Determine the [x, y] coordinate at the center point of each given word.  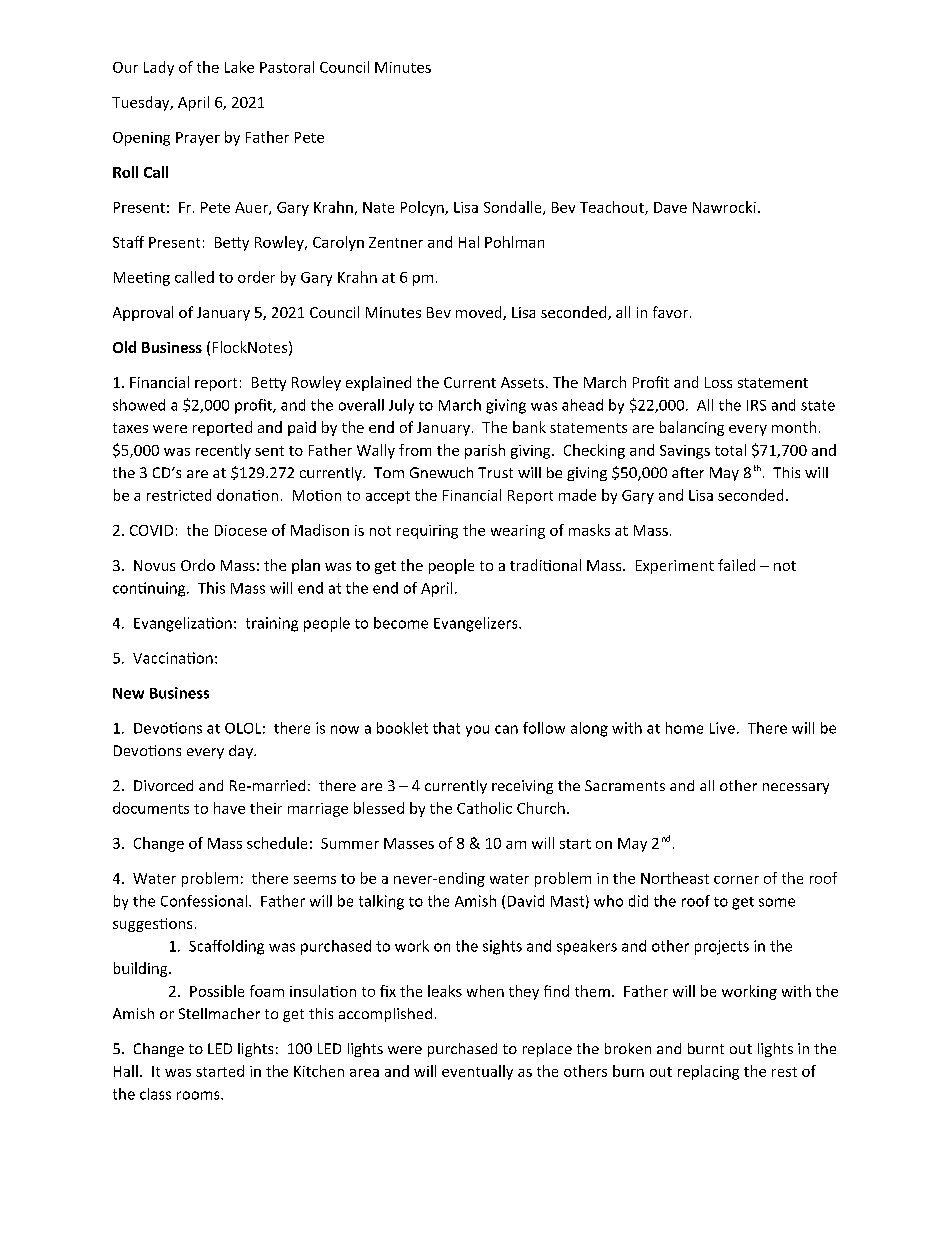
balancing [692, 428]
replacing [708, 1072]
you [477, 731]
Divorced [163, 785]
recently [223, 451]
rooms [199, 1095]
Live [722, 728]
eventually [477, 1072]
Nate [378, 207]
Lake [239, 67]
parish [485, 451]
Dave [670, 207]
